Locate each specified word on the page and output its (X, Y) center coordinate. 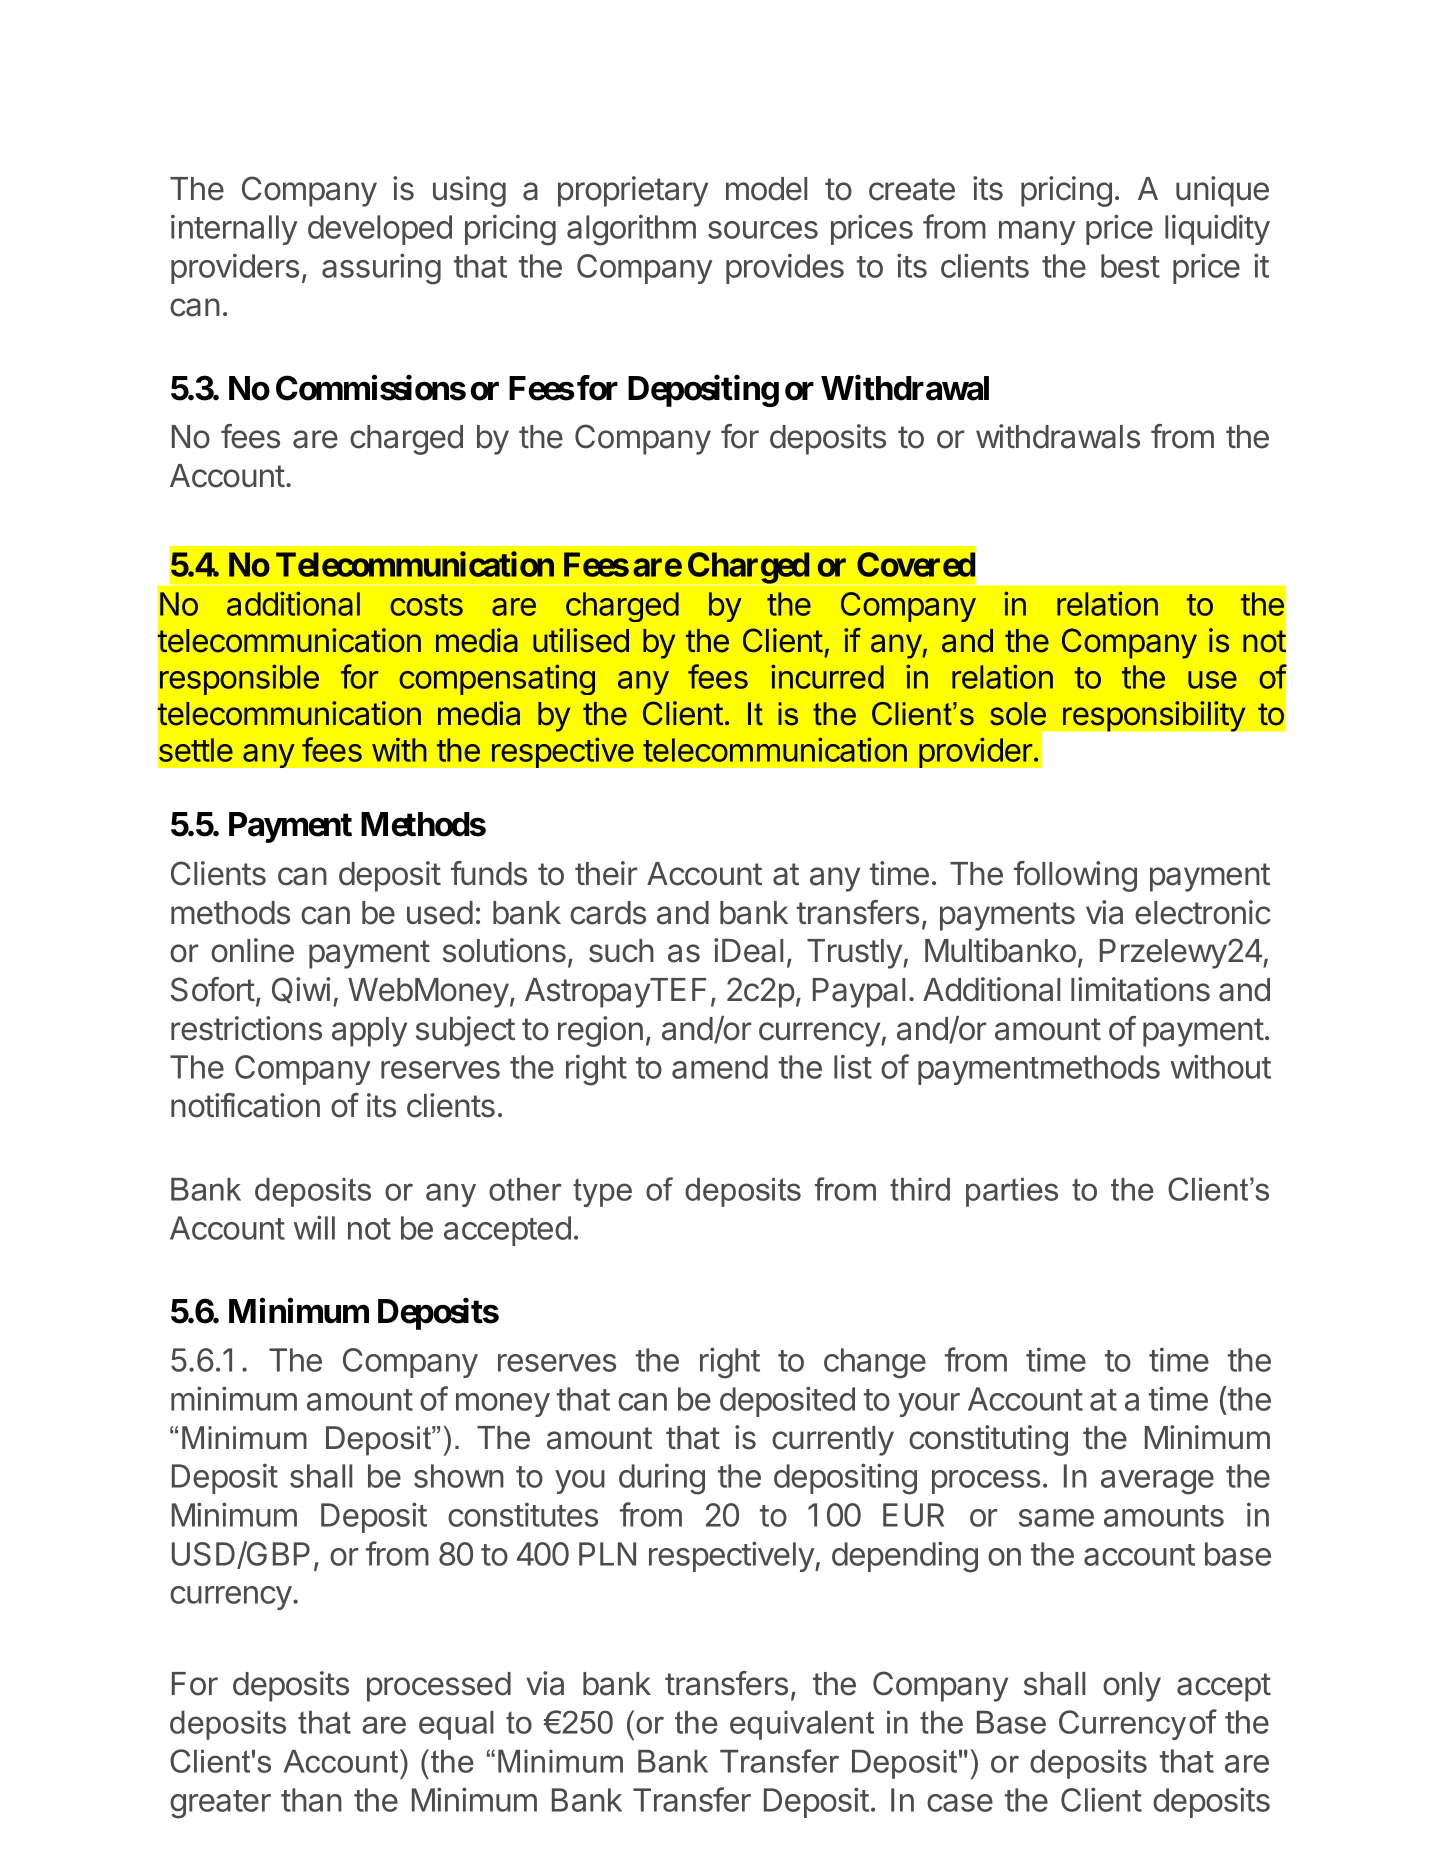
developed (380, 230)
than (311, 1800)
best (1130, 266)
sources (763, 230)
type (602, 1193)
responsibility (1154, 716)
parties (1012, 1192)
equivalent (802, 1725)
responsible (239, 679)
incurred (827, 676)
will (314, 1227)
